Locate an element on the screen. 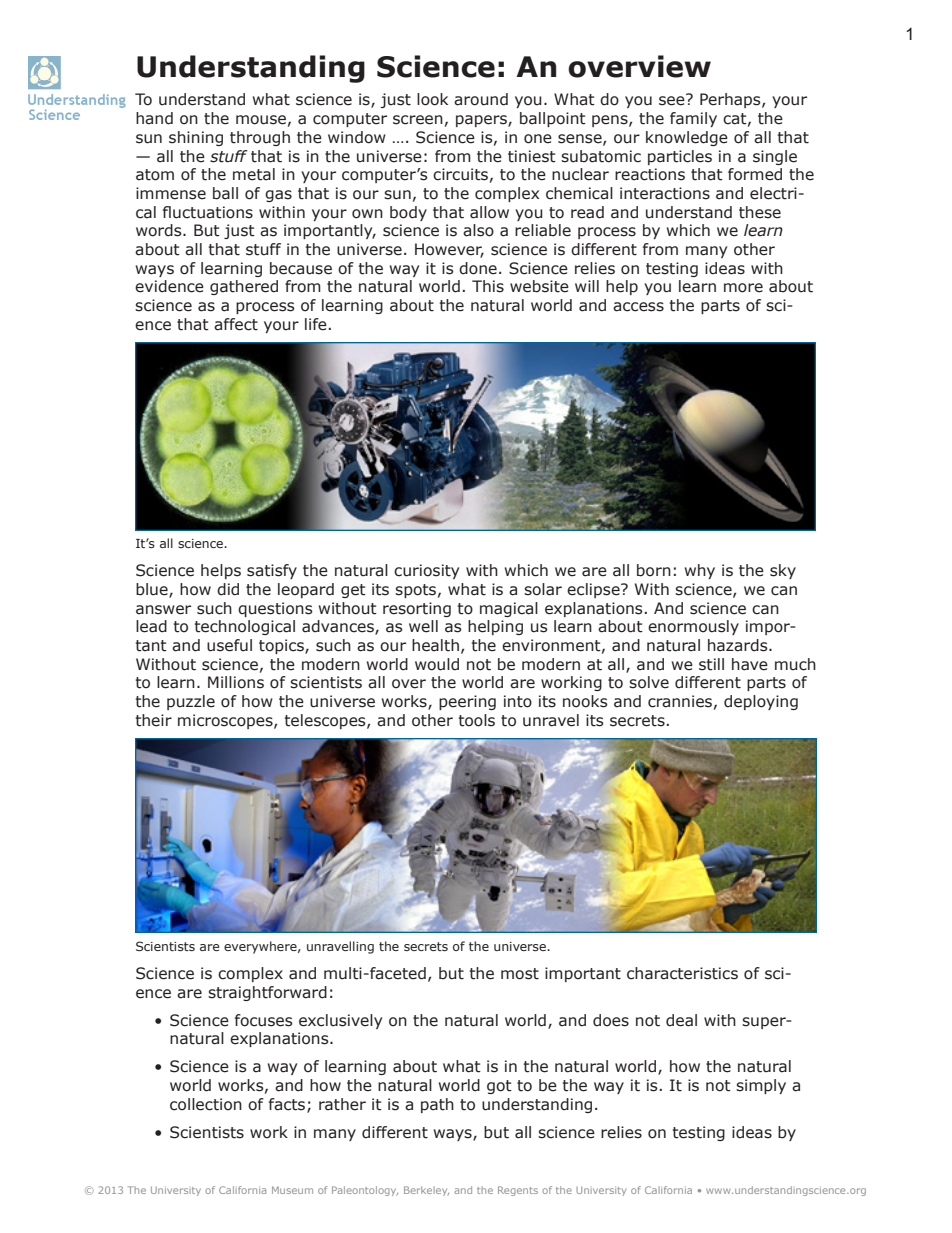  useful is located at coordinates (229, 645).
